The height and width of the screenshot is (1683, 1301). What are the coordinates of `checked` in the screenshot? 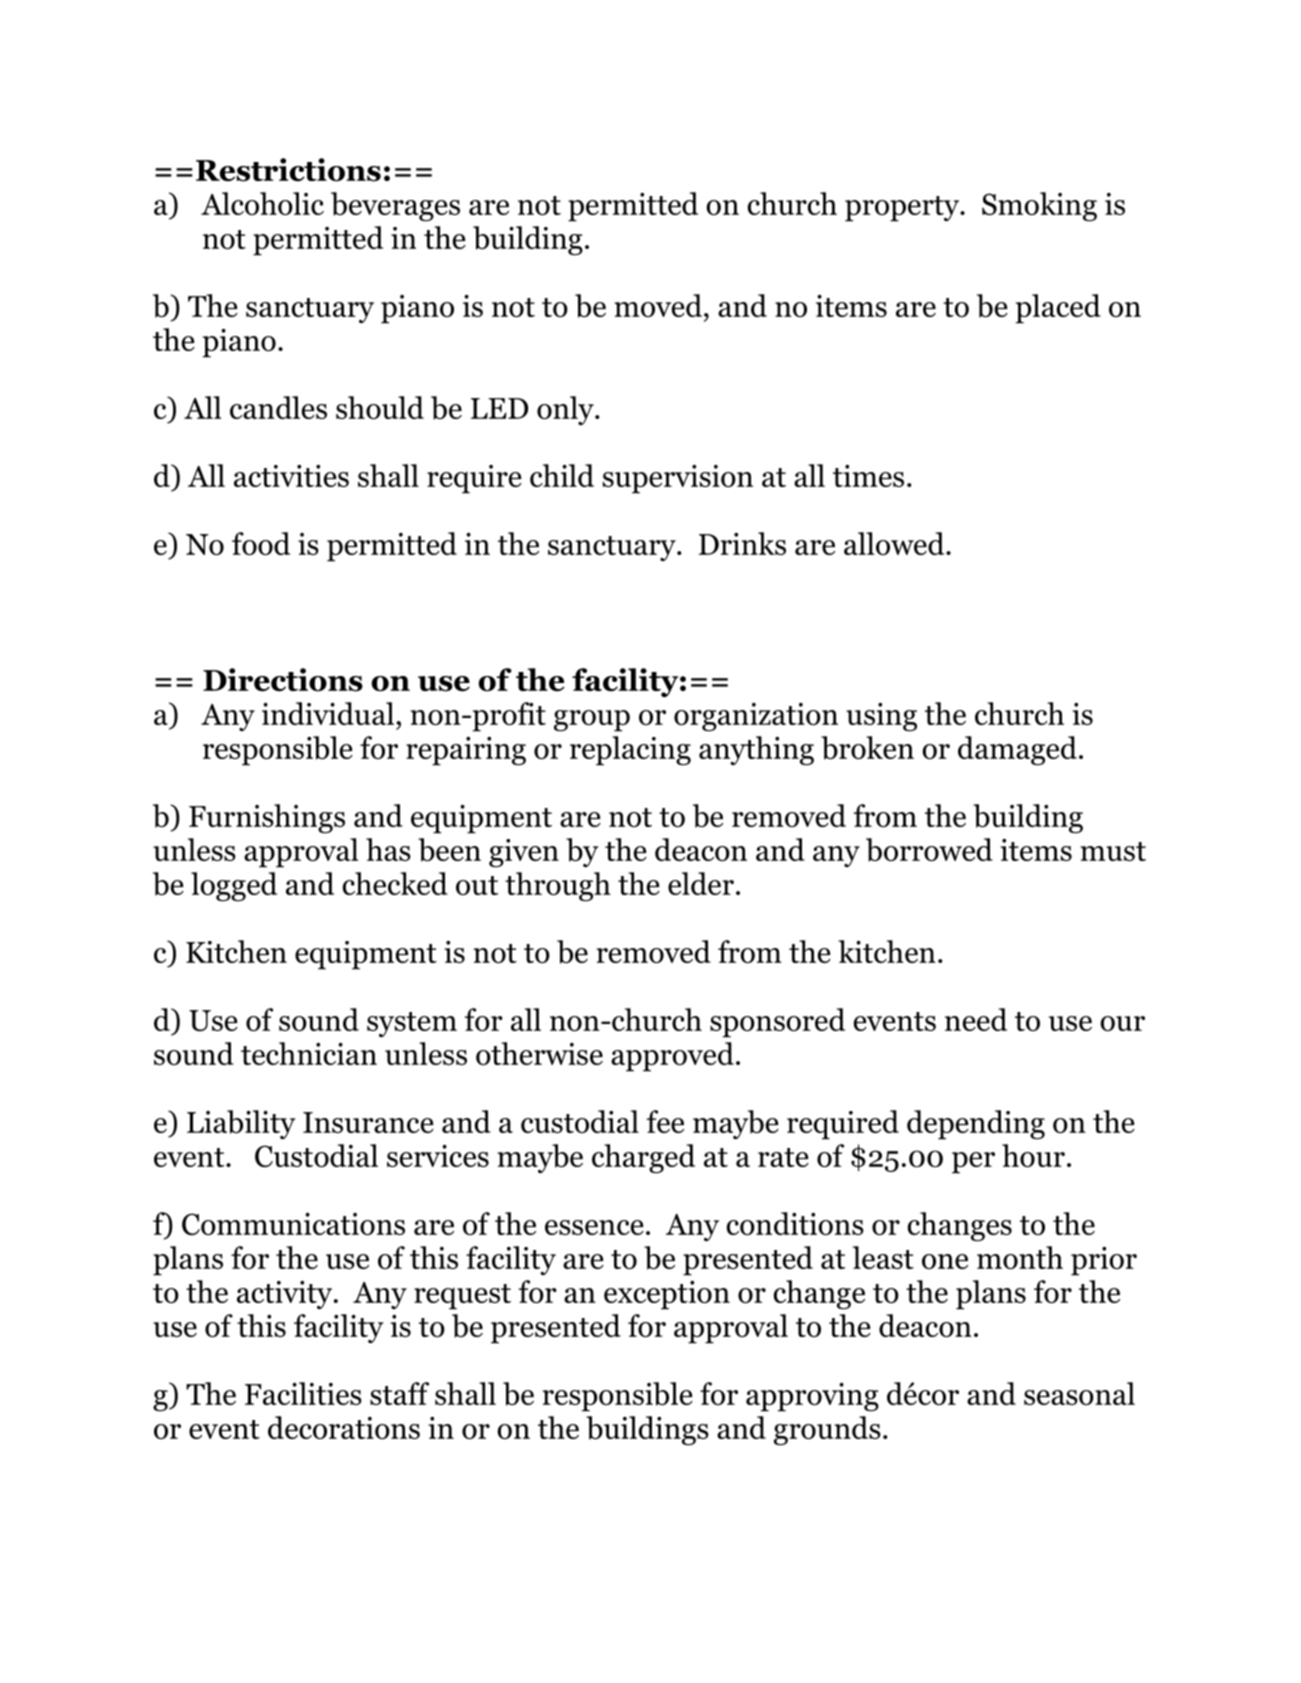 It's located at (395, 883).
